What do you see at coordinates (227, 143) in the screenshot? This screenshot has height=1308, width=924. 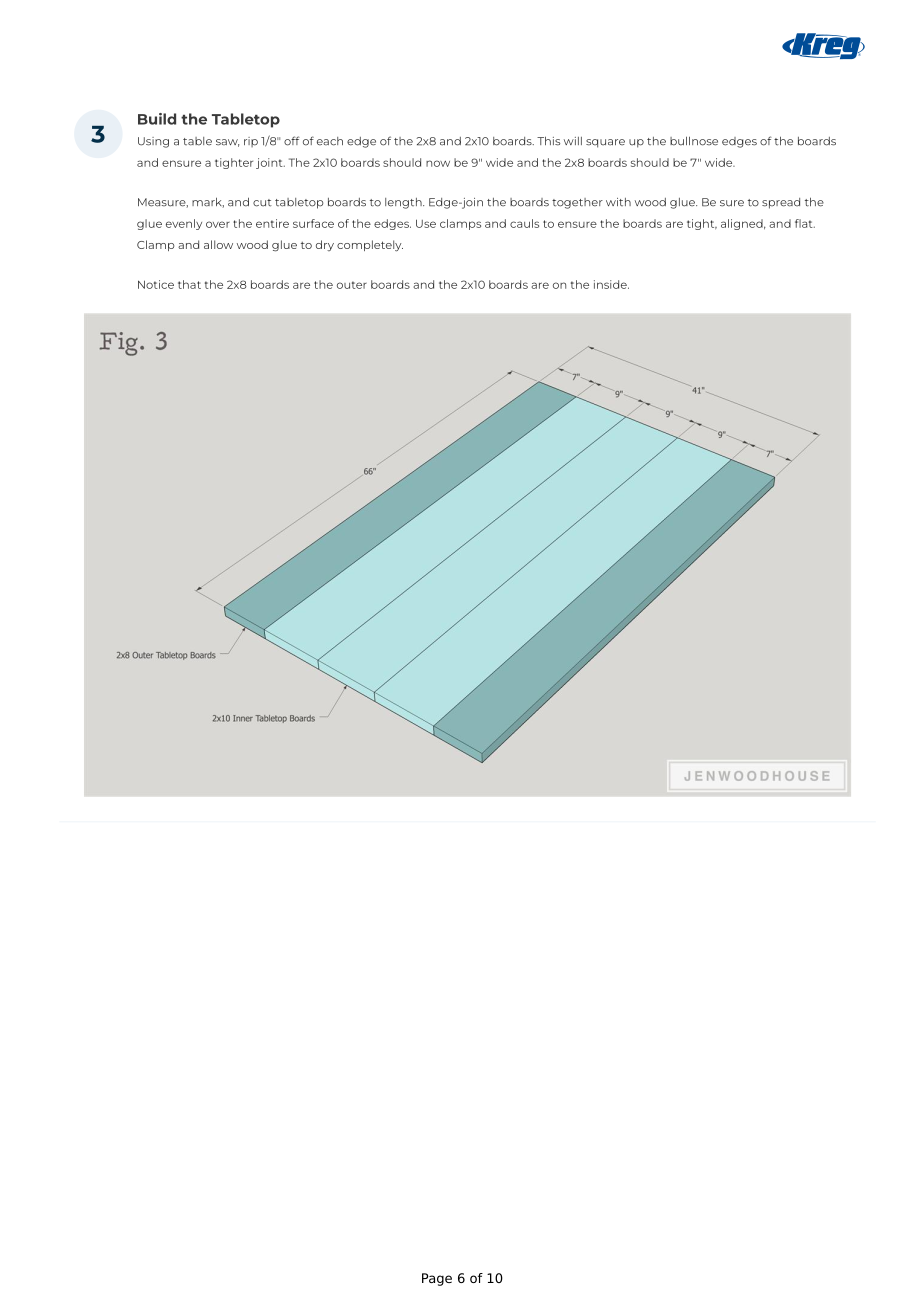 I see `saw` at bounding box center [227, 143].
